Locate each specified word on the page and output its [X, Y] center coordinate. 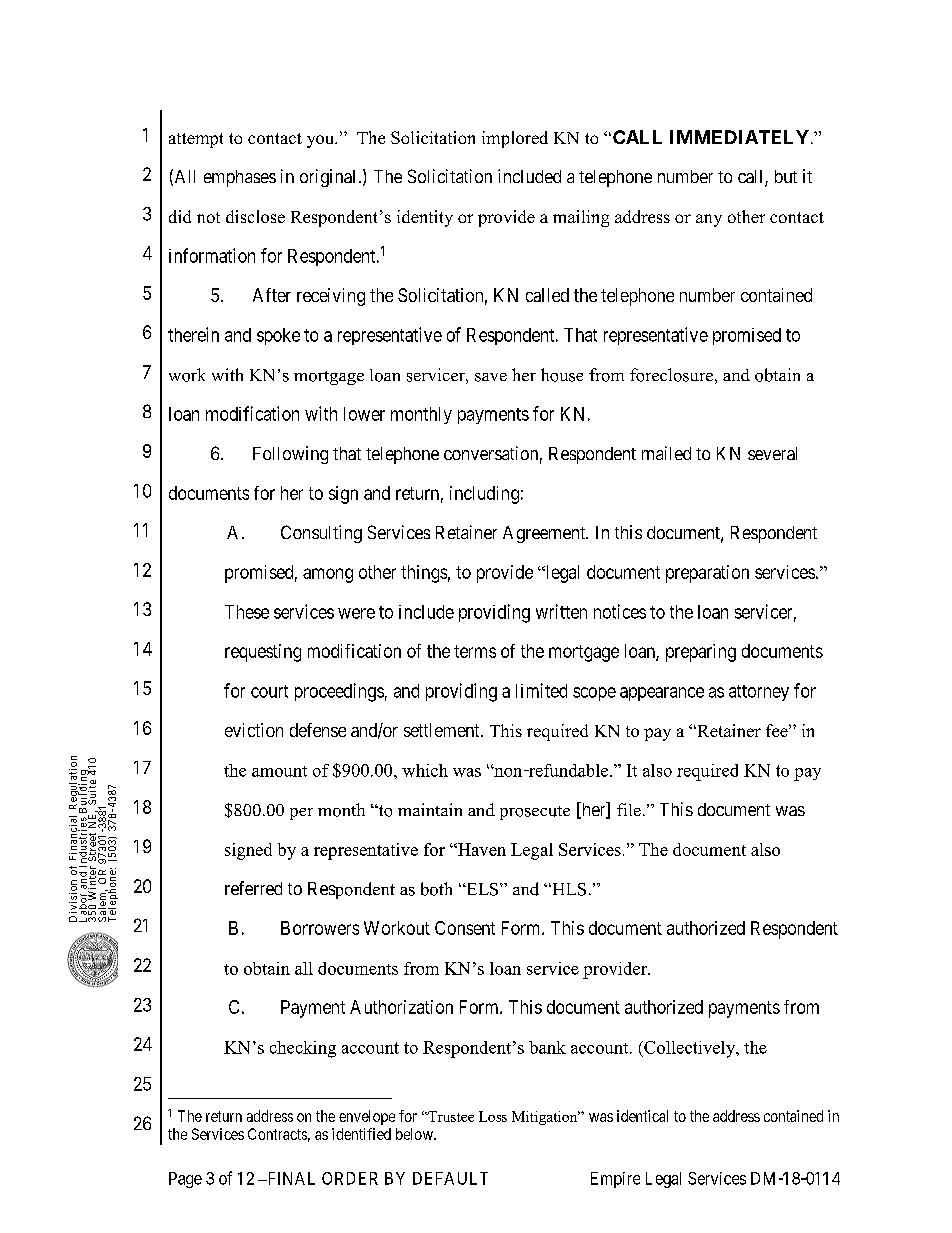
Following [290, 455]
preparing [701, 653]
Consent [465, 928]
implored [515, 139]
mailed [666, 453]
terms [475, 651]
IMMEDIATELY [739, 137]
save [491, 377]
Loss [493, 1116]
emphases [240, 178]
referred [253, 888]
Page [185, 1180]
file [629, 809]
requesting [263, 653]
